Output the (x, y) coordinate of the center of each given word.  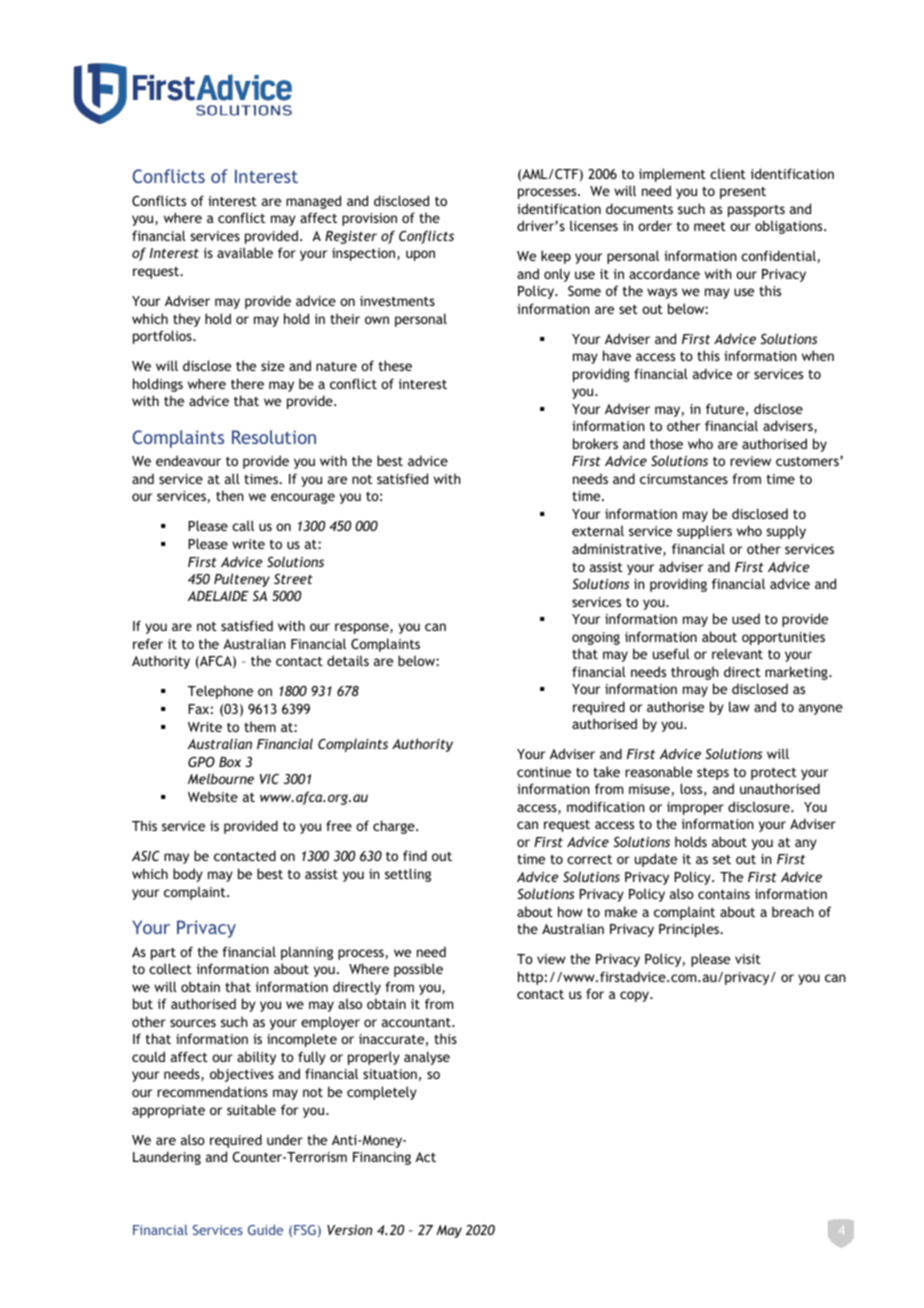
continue (544, 772)
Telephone (220, 692)
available (245, 252)
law (739, 706)
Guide (265, 1229)
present (743, 193)
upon (420, 255)
